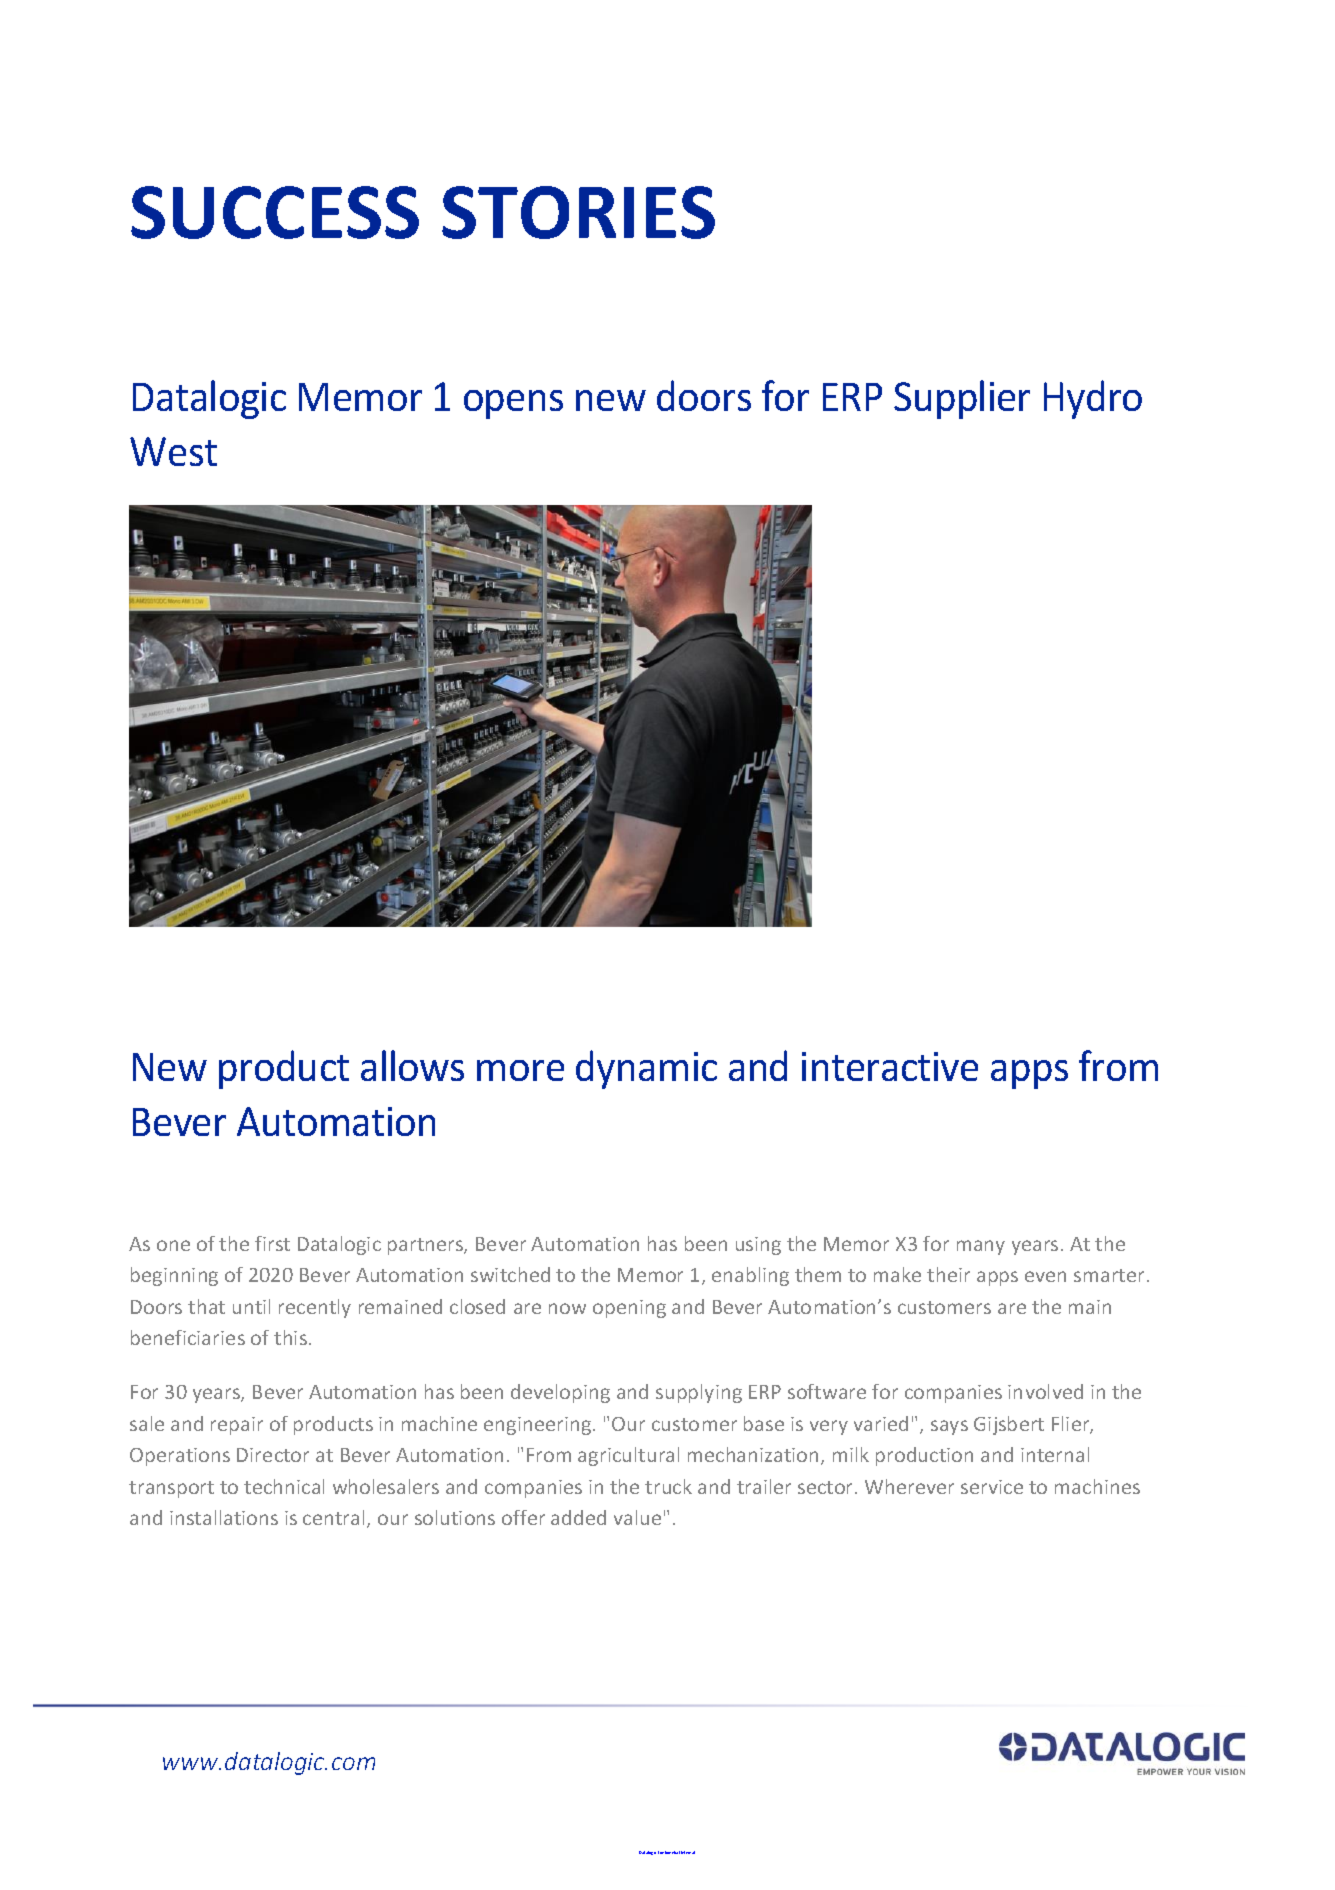  Describe the element at coordinates (333, 1517) in the screenshot. I see `central` at that location.
